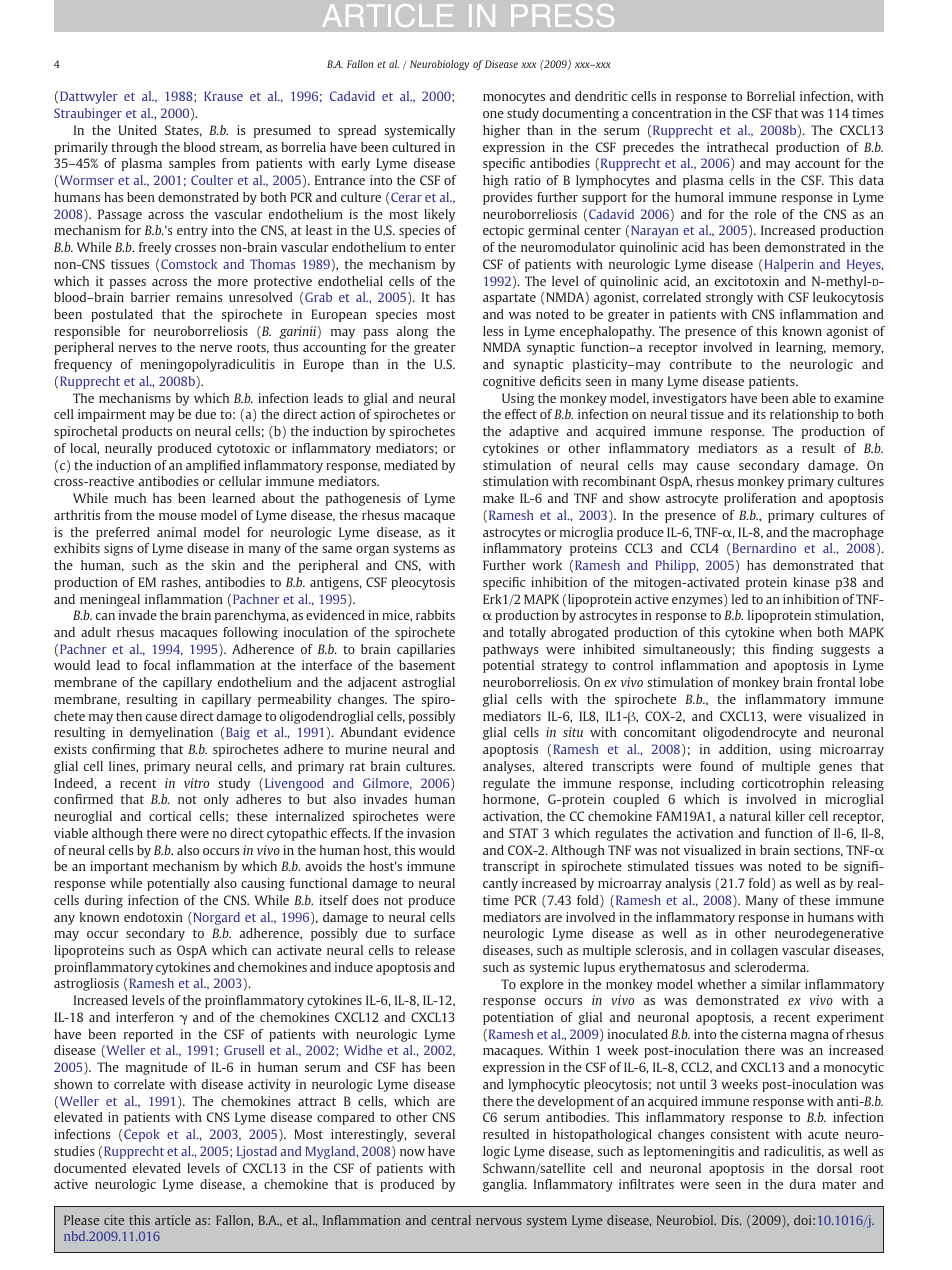 This image has width=952, height=1270. What do you see at coordinates (514, 98) in the image?
I see `monocytes` at bounding box center [514, 98].
